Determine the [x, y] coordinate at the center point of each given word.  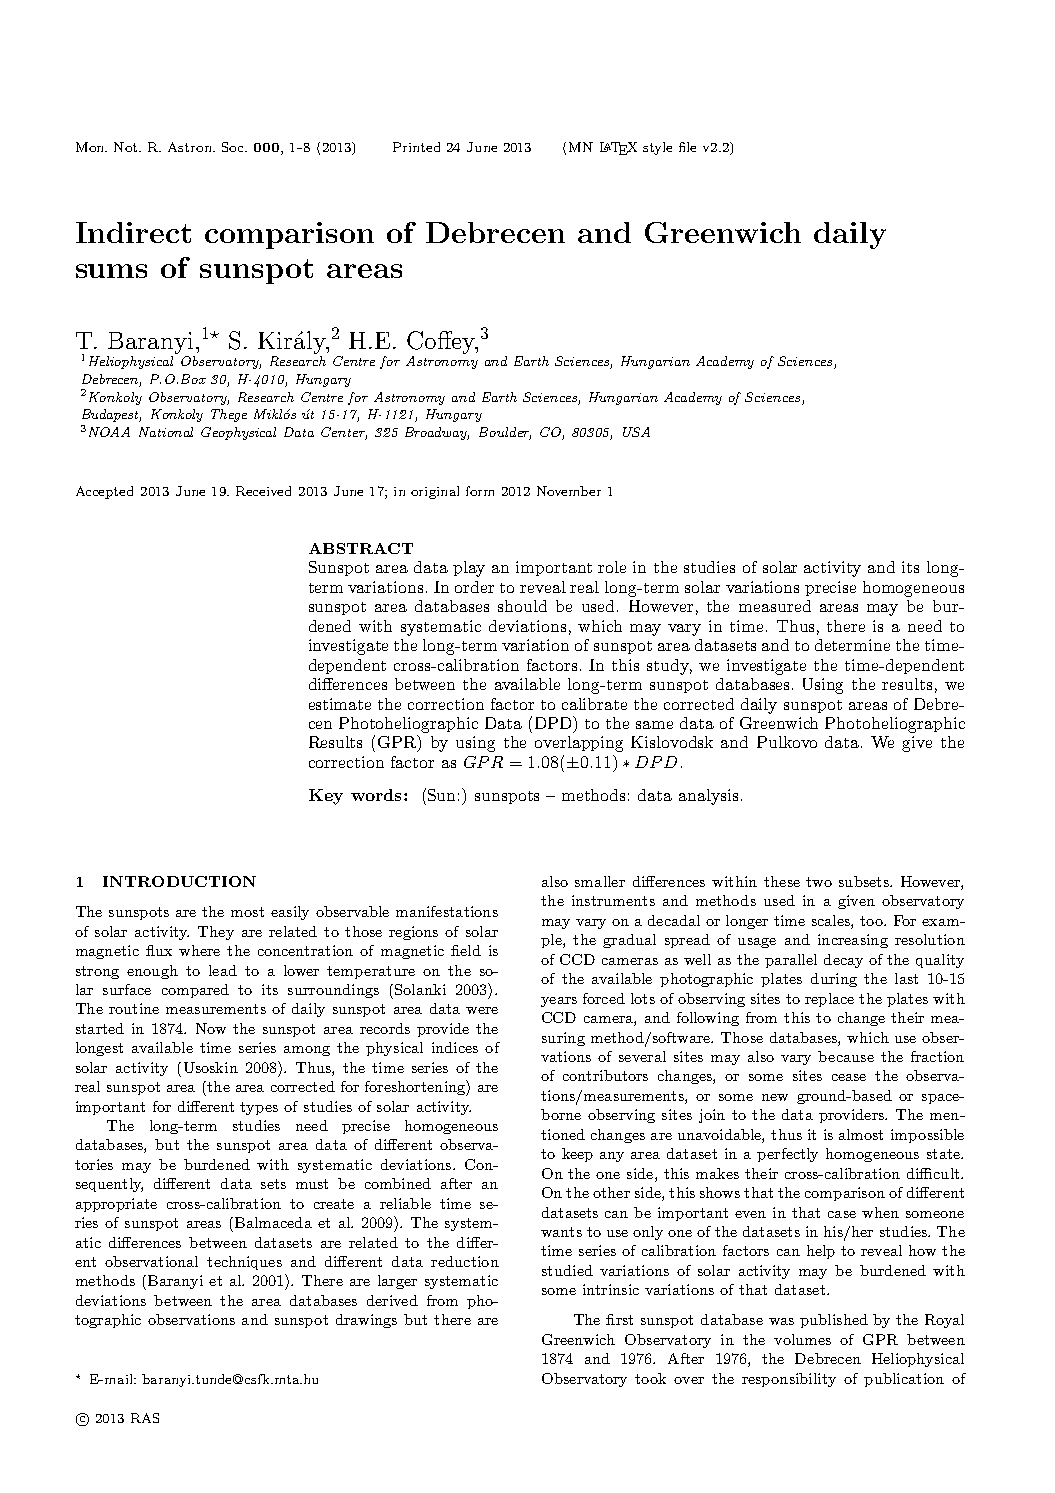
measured [775, 606]
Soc [234, 147]
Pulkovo [787, 742]
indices [455, 1047]
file [687, 147]
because [846, 1056]
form [480, 491]
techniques [244, 1263]
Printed [416, 147]
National [166, 432]
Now [211, 1028]
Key [326, 797]
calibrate [594, 704]
